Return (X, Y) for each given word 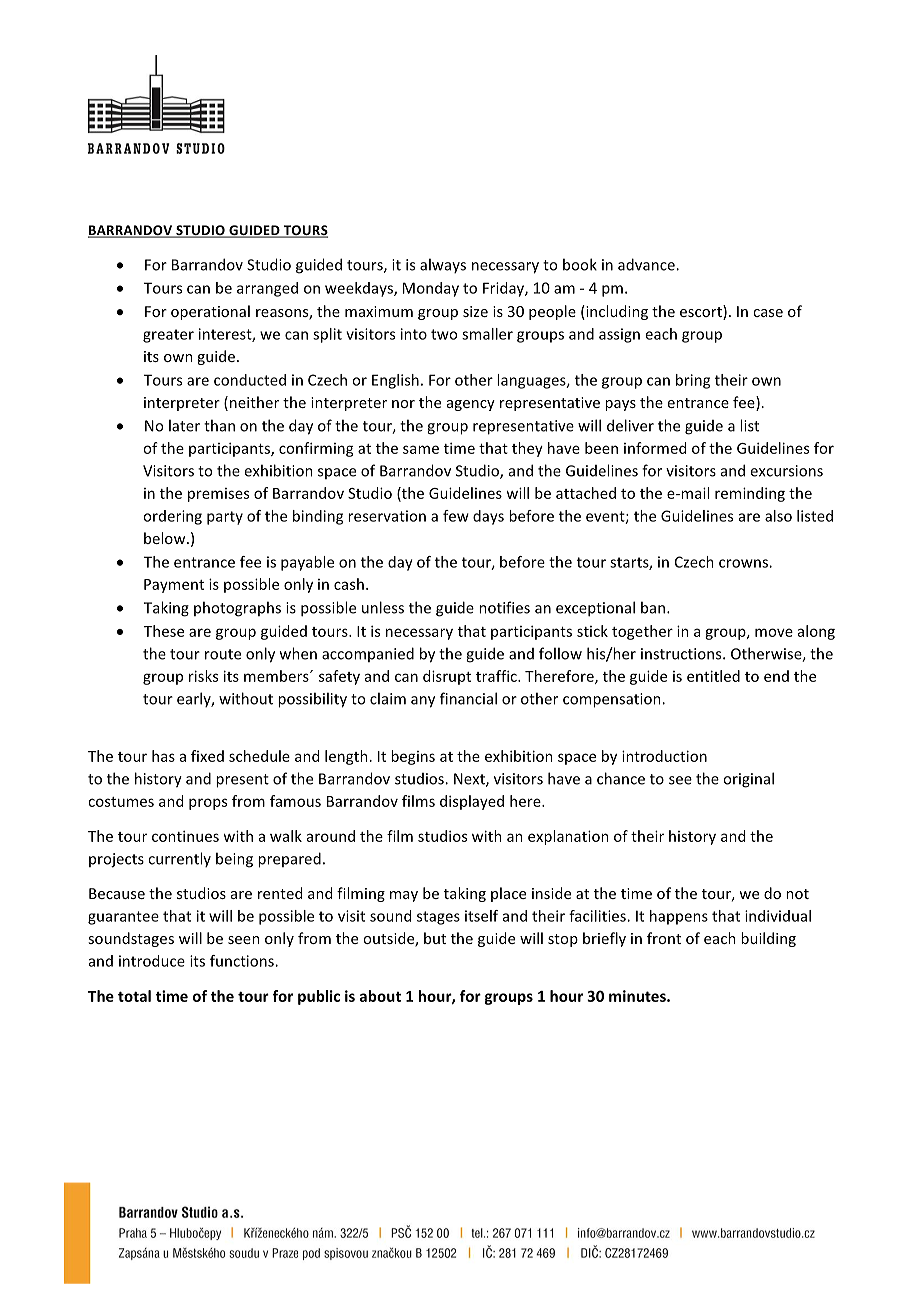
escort (702, 312)
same (421, 449)
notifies (504, 607)
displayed (472, 802)
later (184, 425)
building (768, 939)
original (748, 780)
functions (243, 961)
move (774, 632)
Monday (431, 289)
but (435, 938)
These (164, 631)
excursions (786, 471)
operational (210, 312)
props (208, 804)
